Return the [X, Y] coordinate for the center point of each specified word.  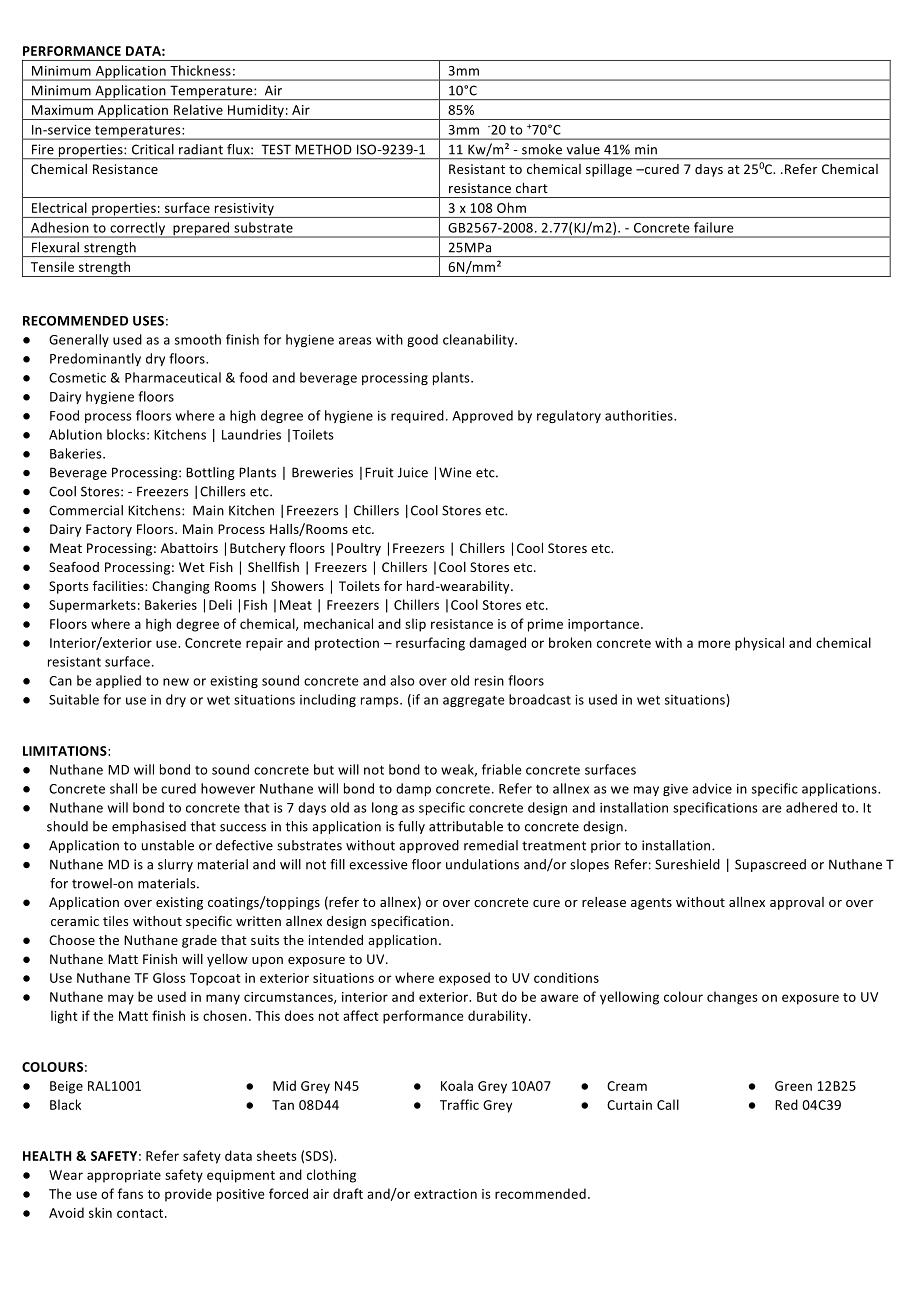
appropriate [124, 1176]
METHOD [323, 149]
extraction [445, 1194]
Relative [198, 109]
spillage [609, 170]
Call [668, 1104]
